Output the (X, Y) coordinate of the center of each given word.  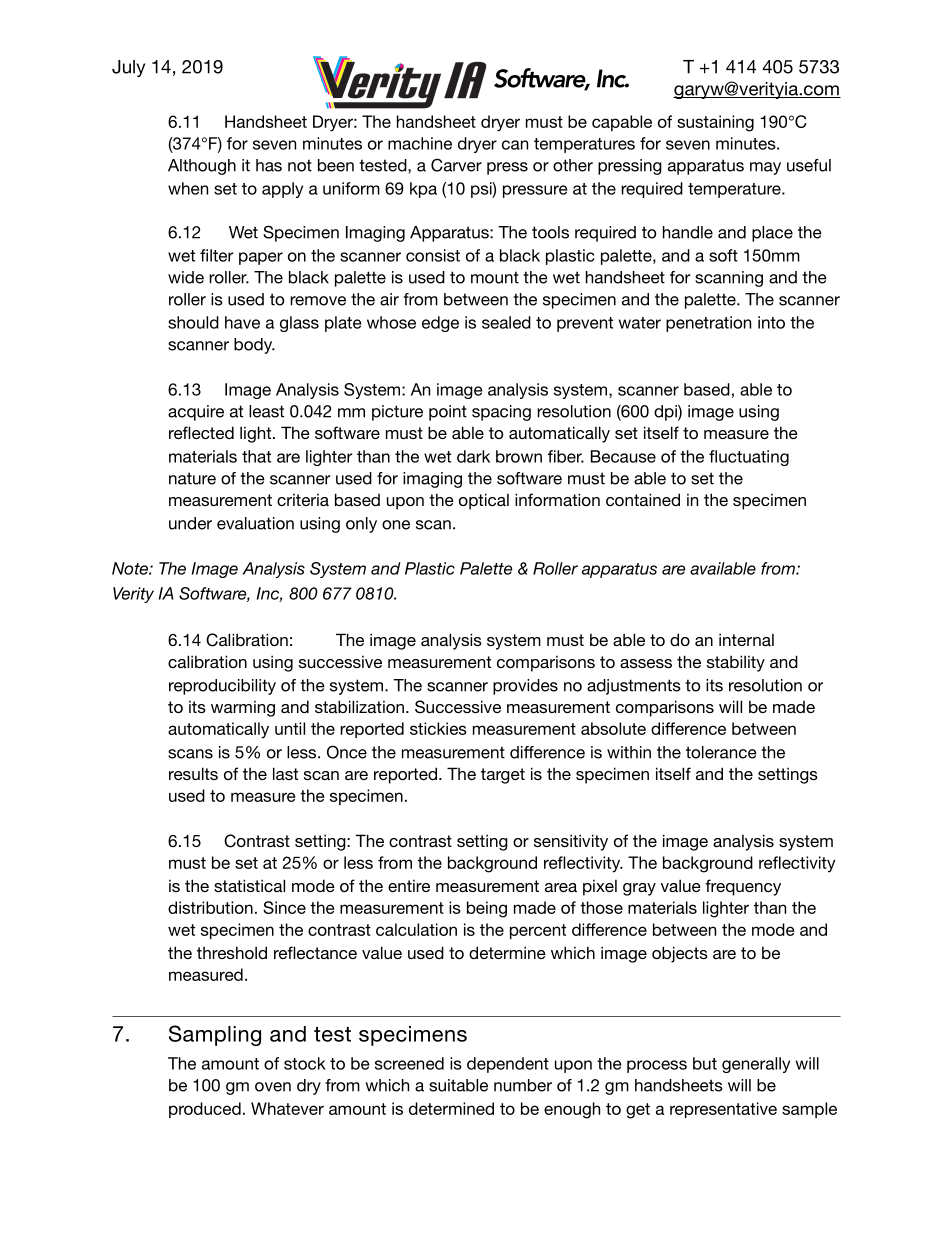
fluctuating (749, 458)
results (193, 773)
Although (202, 167)
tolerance (721, 752)
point (448, 413)
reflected (201, 432)
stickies (438, 728)
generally (756, 1065)
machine (420, 143)
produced (205, 1110)
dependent (508, 1065)
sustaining (715, 123)
